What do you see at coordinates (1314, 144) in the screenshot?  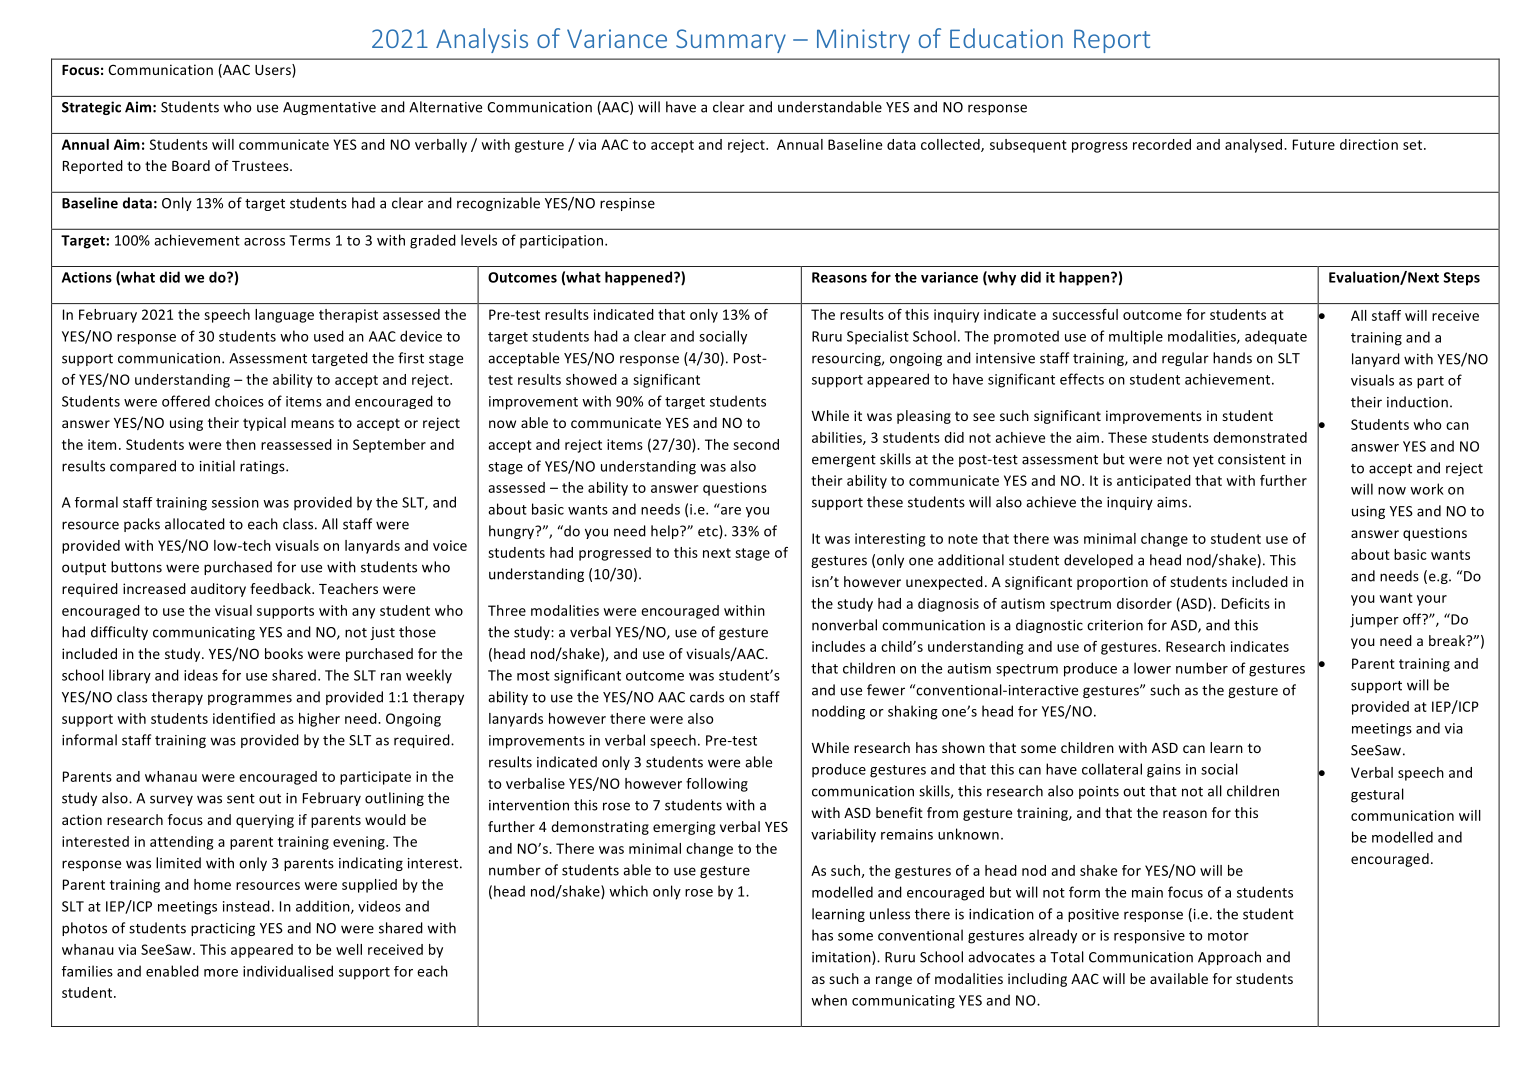 I see `Future` at bounding box center [1314, 144].
